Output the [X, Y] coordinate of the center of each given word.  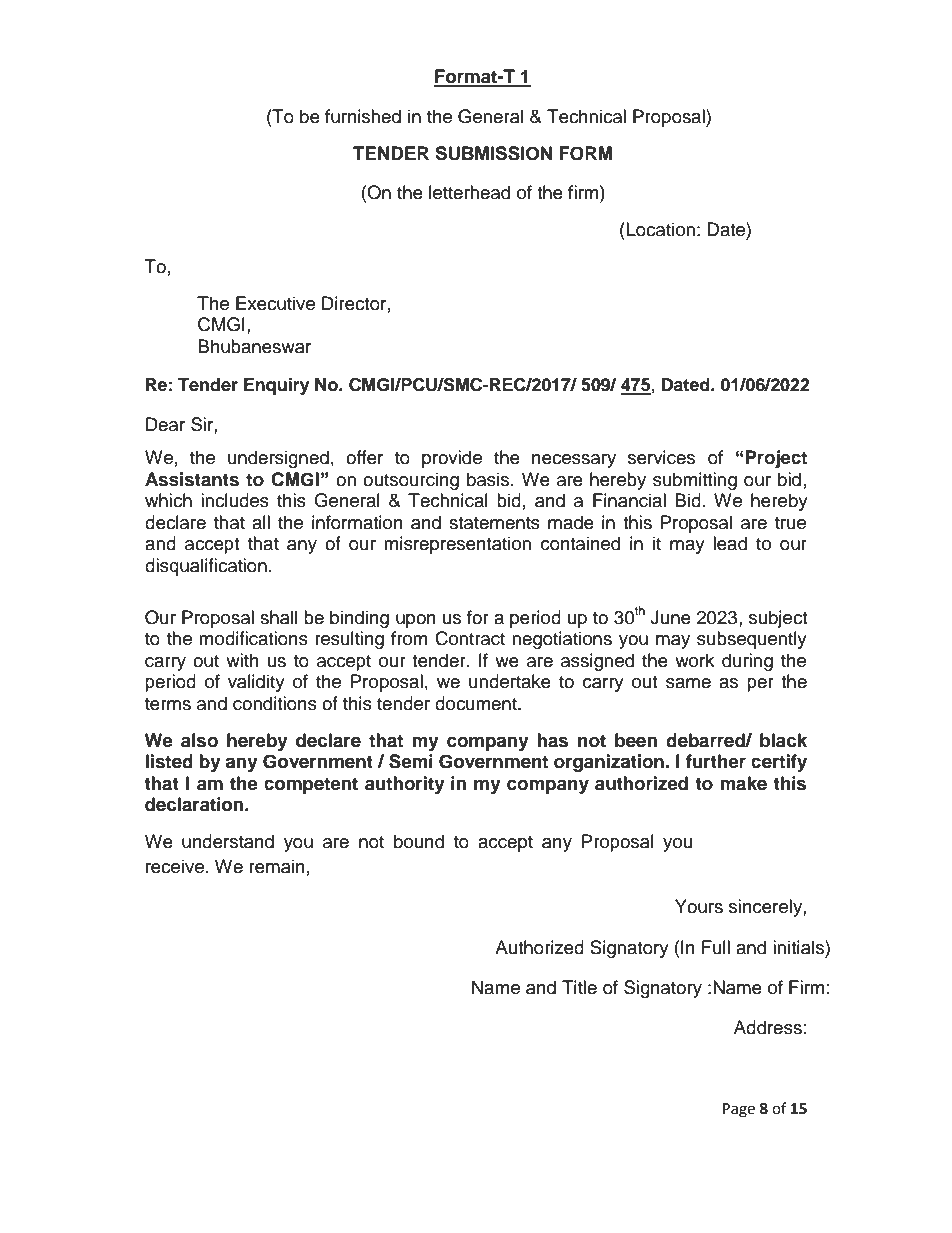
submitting [695, 481]
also [199, 740]
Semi [411, 761]
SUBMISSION [493, 153]
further [716, 761]
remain [277, 866]
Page [739, 1110]
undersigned [278, 459]
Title [579, 987]
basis [489, 479]
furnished [363, 116]
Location [659, 229]
